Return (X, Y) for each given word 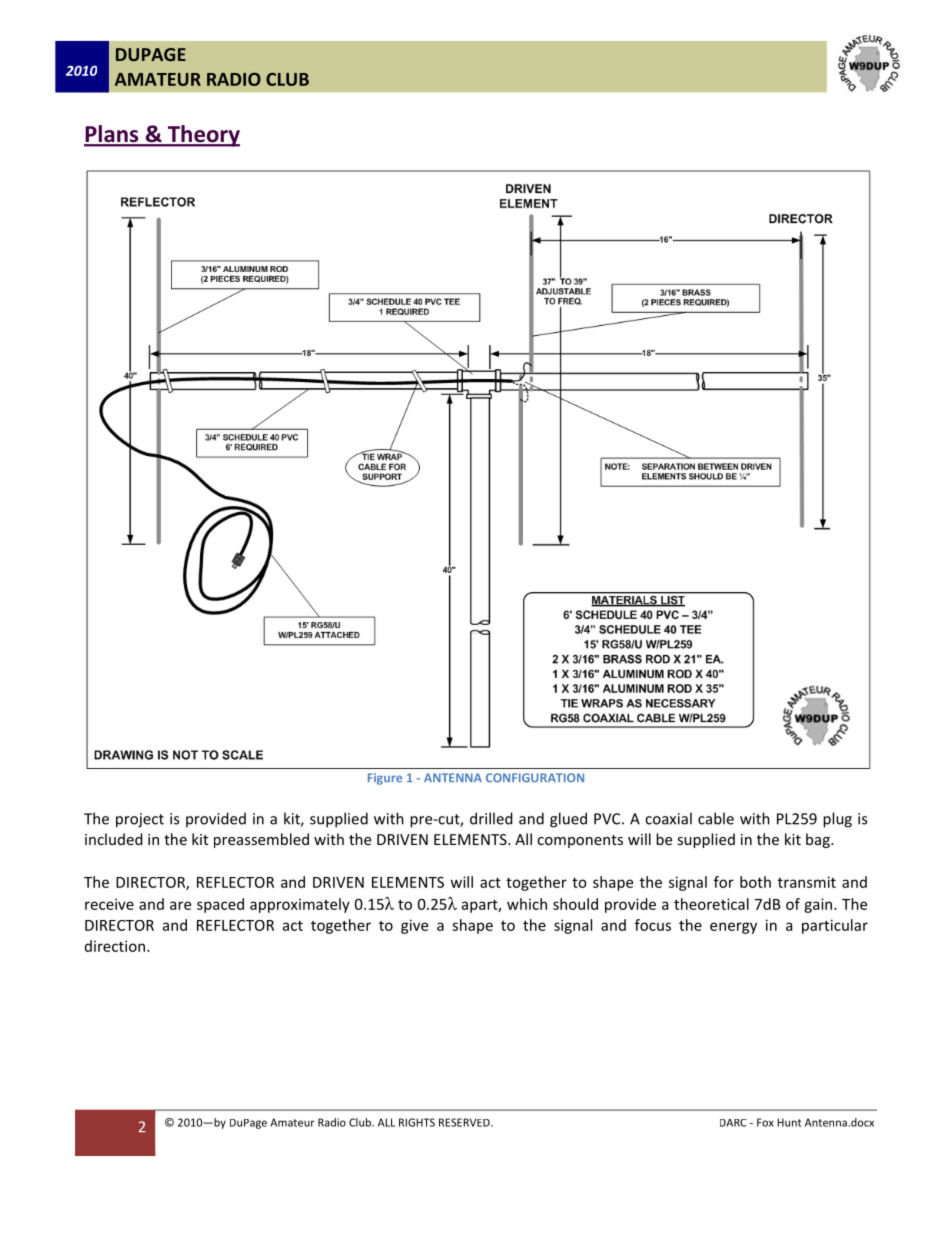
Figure (385, 779)
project (140, 820)
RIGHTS (417, 1122)
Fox (765, 1122)
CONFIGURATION (535, 777)
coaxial (668, 818)
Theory (202, 136)
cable (716, 818)
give (414, 926)
